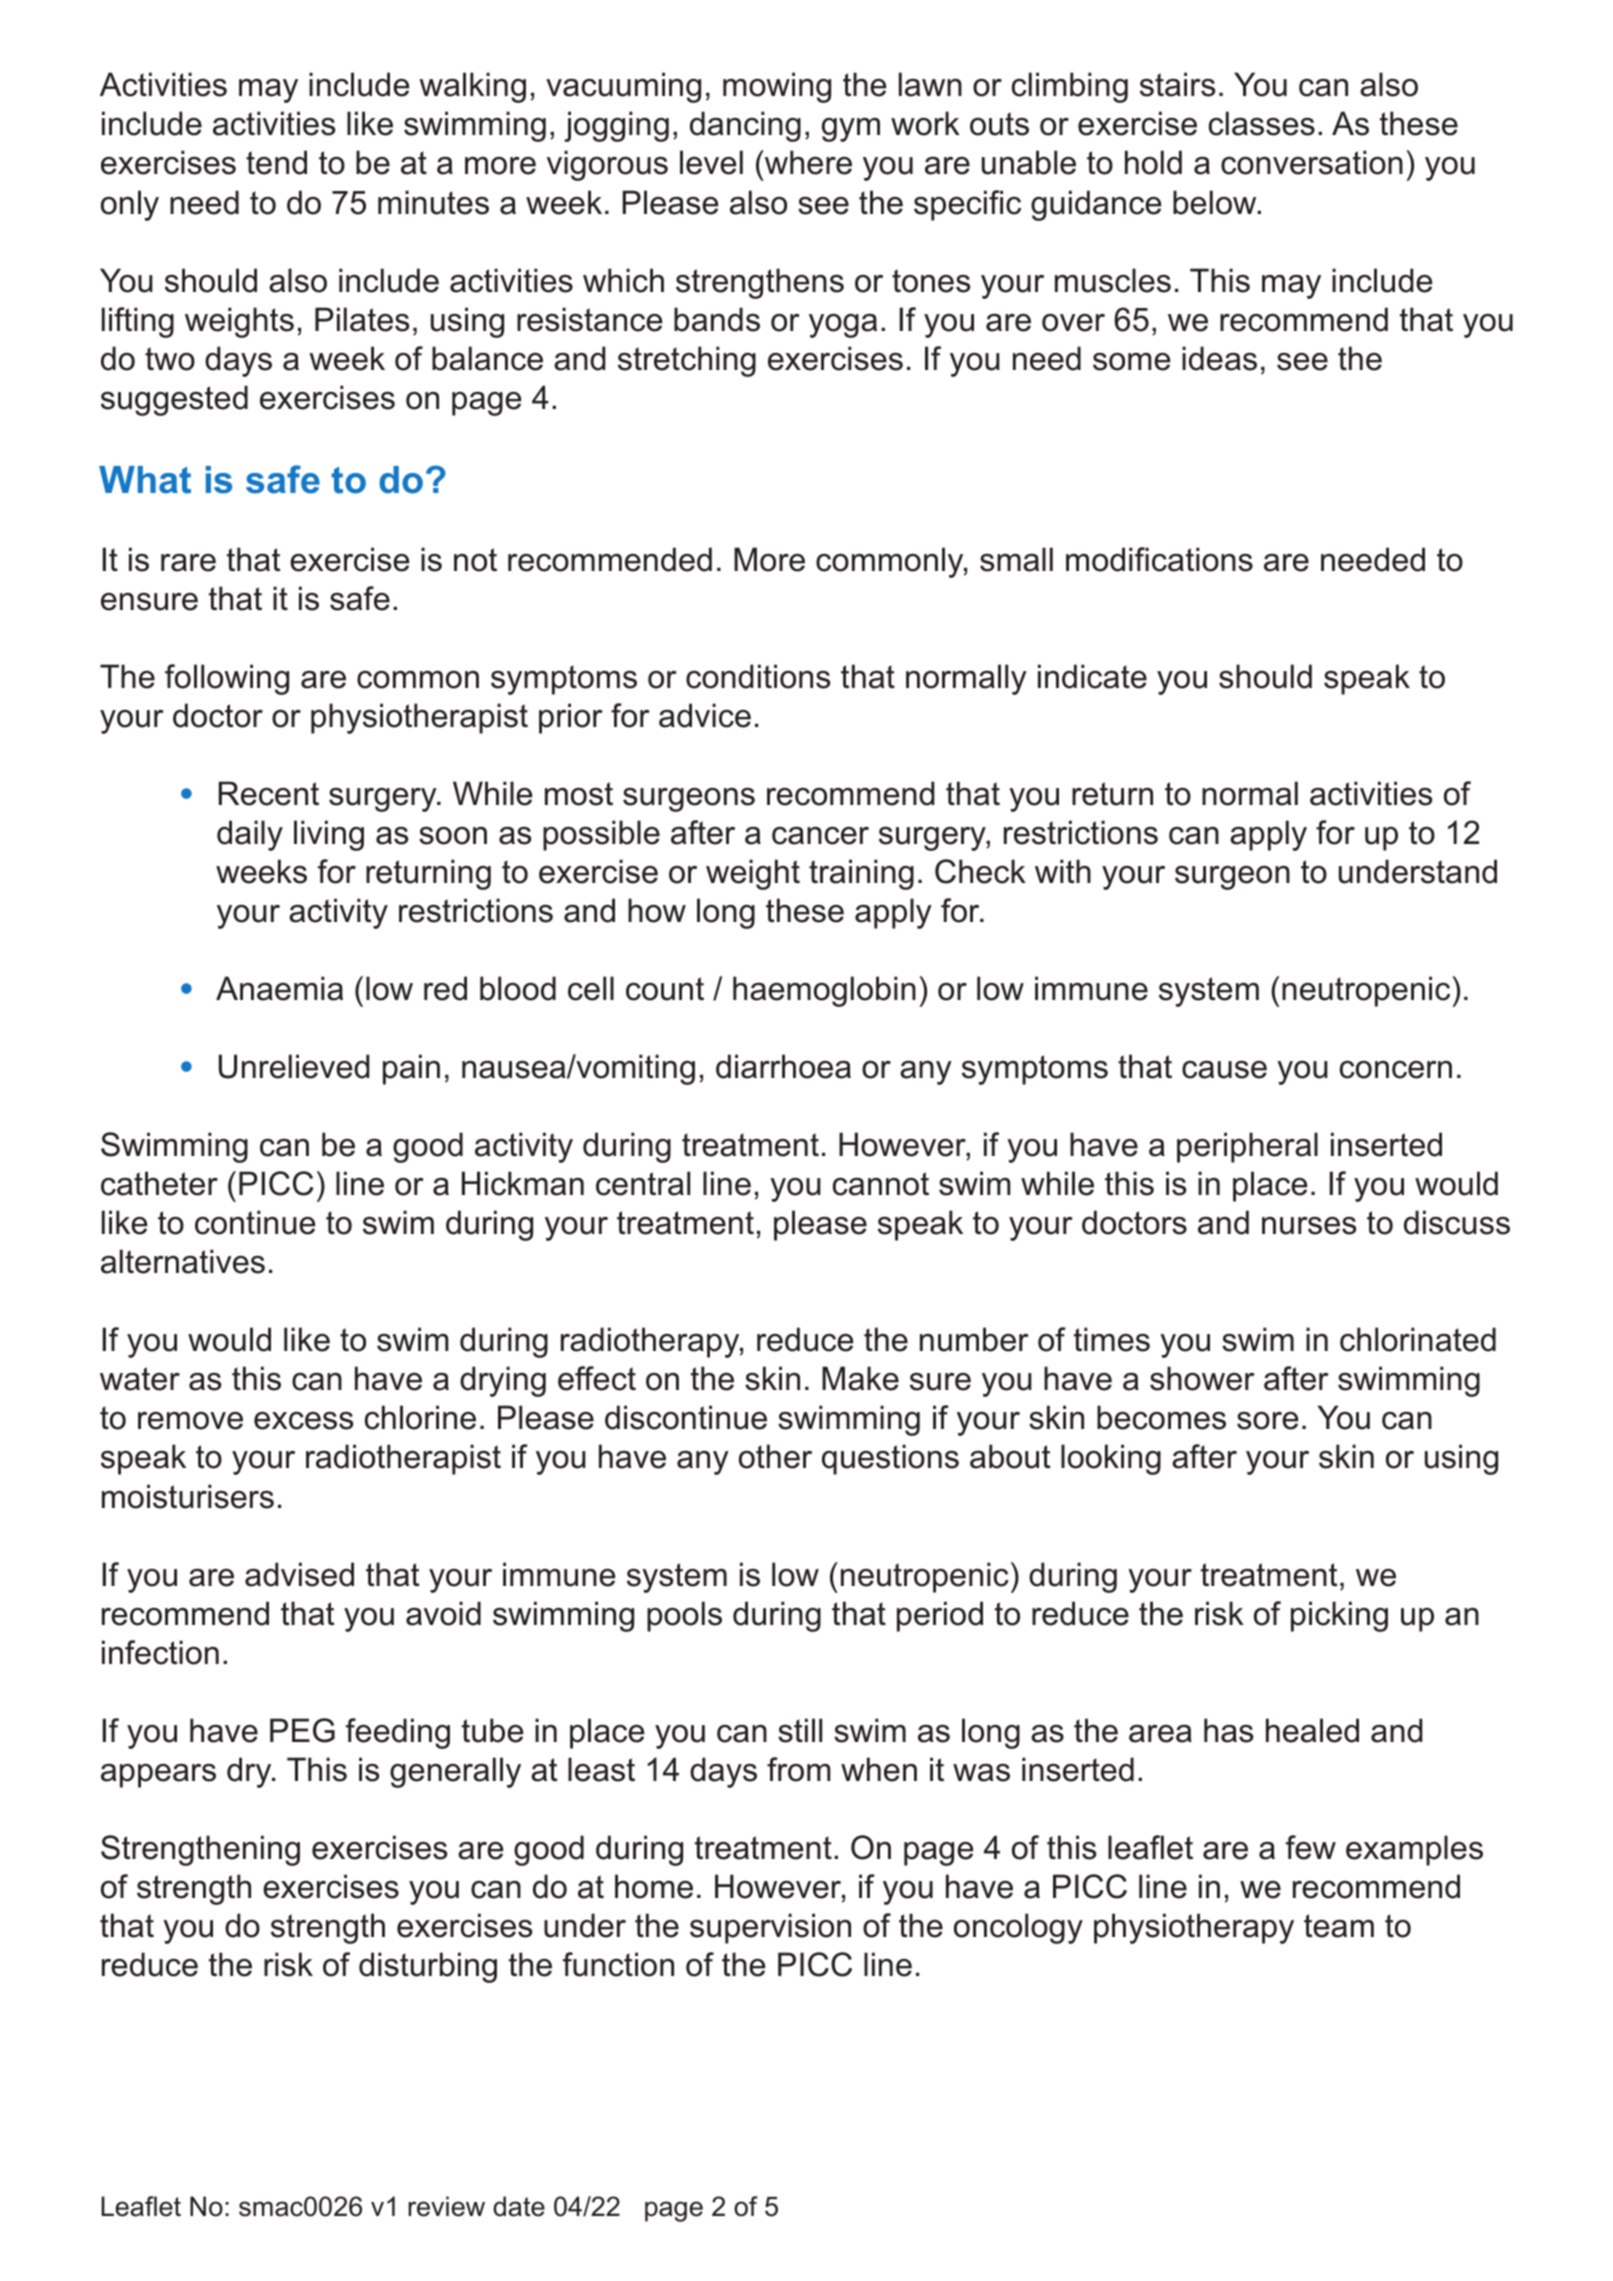 The height and width of the page is (2281, 1613). Describe the element at coordinates (1312, 1730) in the page. I see `healed` at that location.
